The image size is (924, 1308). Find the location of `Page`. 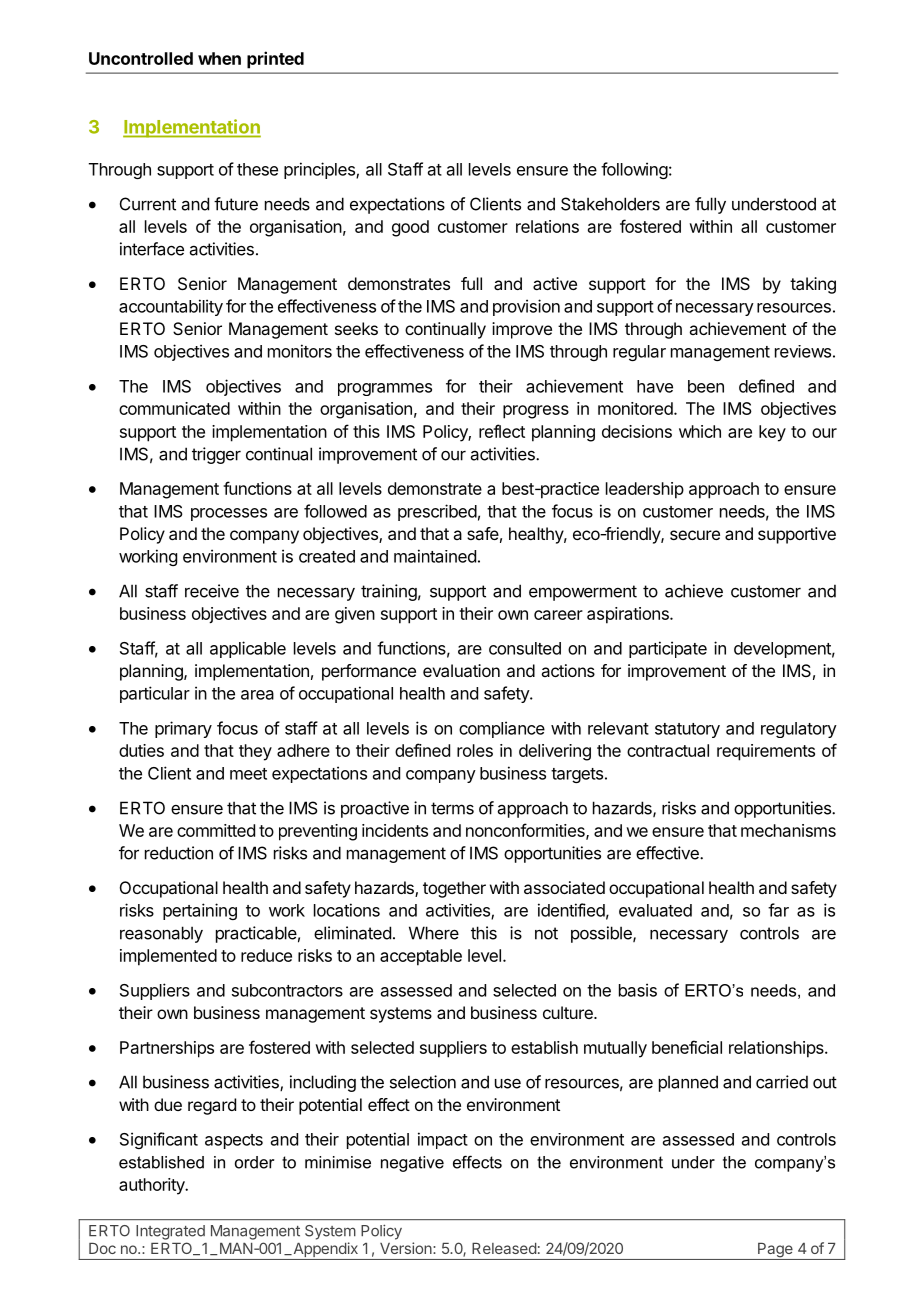

Page is located at coordinates (775, 1251).
